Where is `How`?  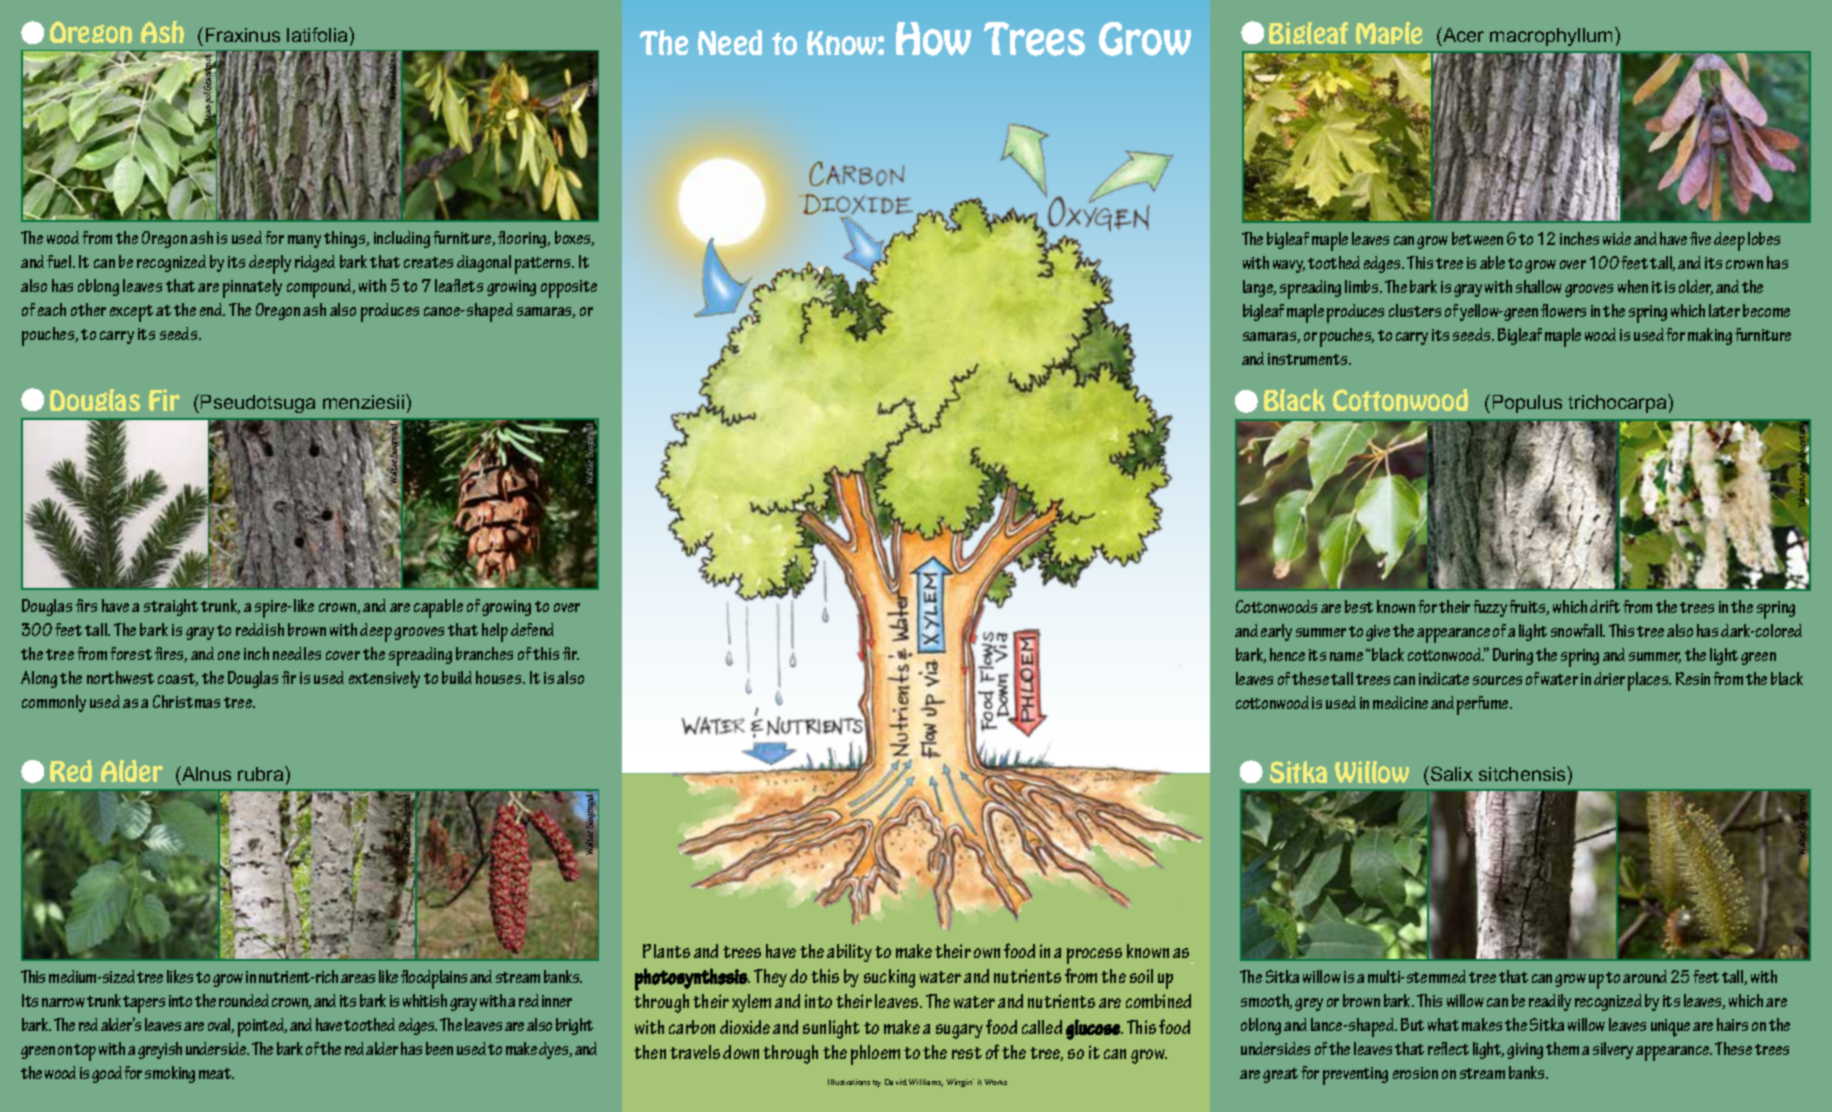
How is located at coordinates (933, 39).
